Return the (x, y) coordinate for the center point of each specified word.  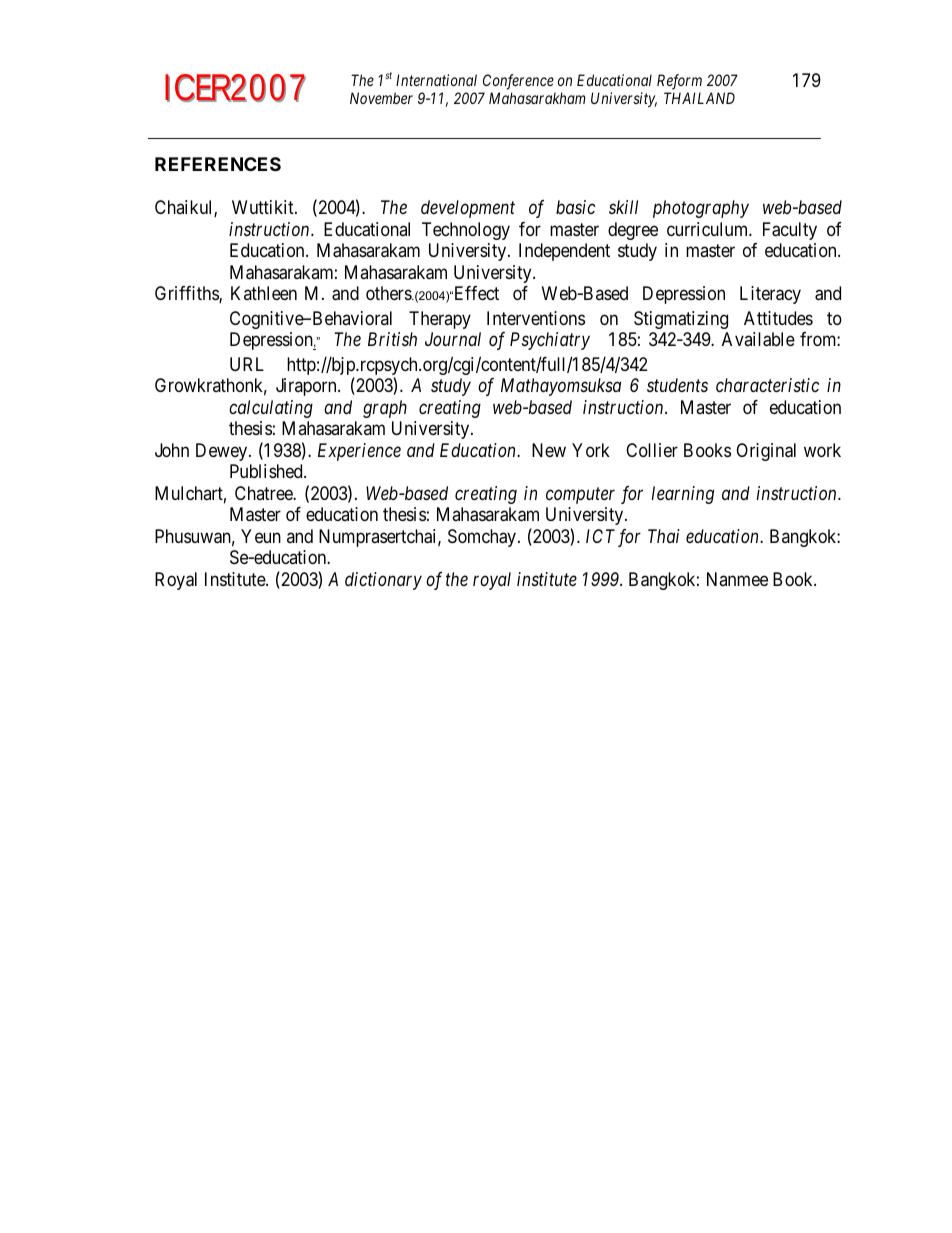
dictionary (383, 581)
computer (580, 496)
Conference (518, 82)
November (381, 98)
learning (683, 495)
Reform (679, 82)
